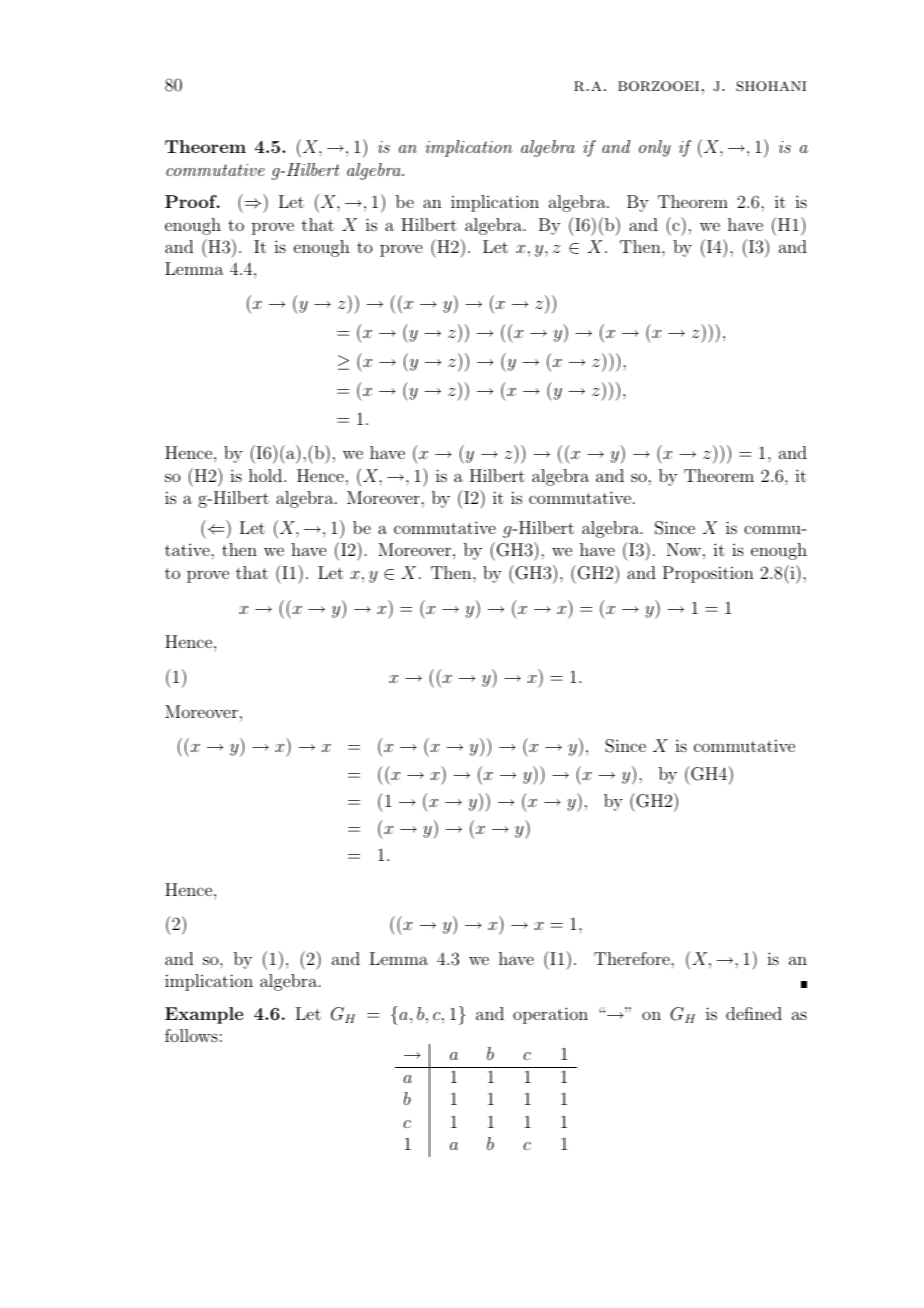 This image has height=1308, width=924. Describe the element at coordinates (267, 475) in the image. I see `hold` at that location.
